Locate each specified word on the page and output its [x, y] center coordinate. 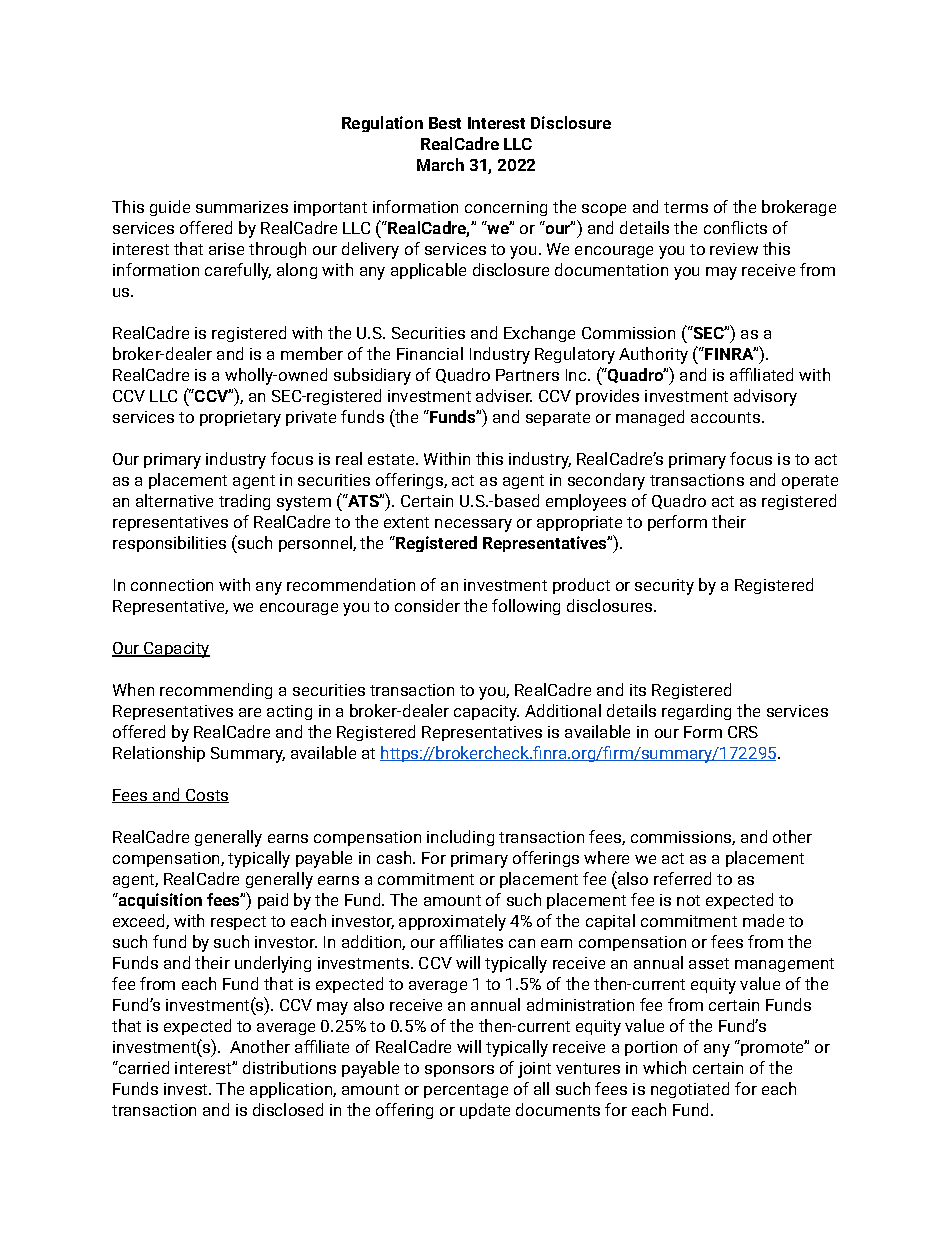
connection [172, 585]
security [664, 587]
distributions [289, 1067]
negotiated [690, 1090]
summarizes [242, 207]
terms [686, 207]
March [440, 164]
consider [427, 605]
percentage [466, 1091]
